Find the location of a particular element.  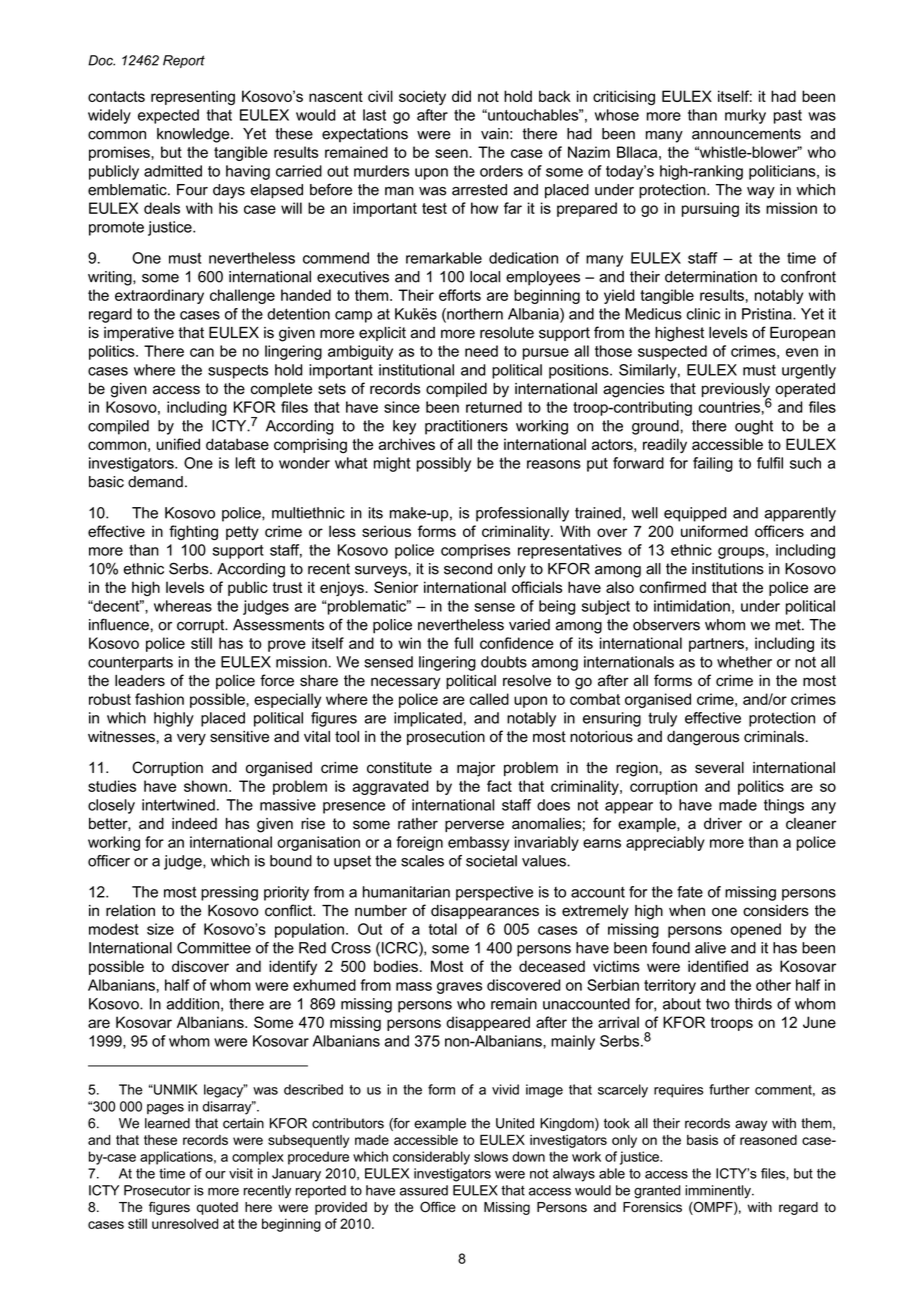

perverse is located at coordinates (474, 826).
